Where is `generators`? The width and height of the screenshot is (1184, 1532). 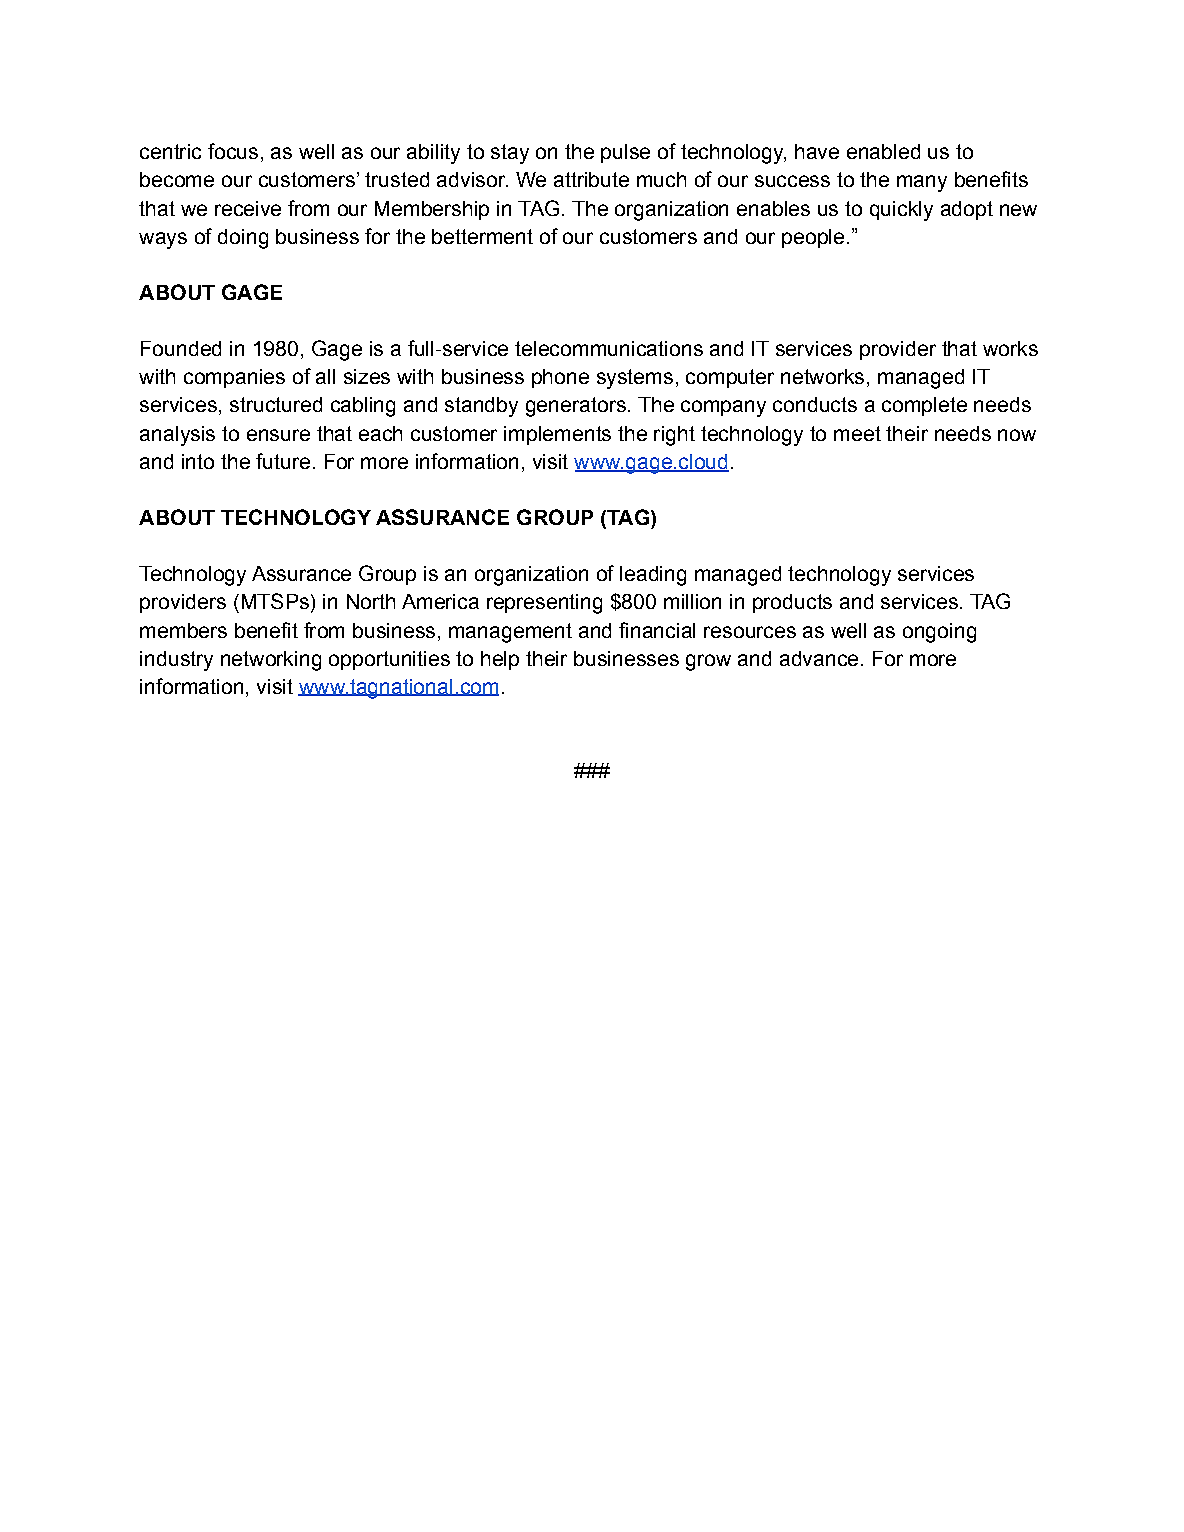 generators is located at coordinates (576, 407).
